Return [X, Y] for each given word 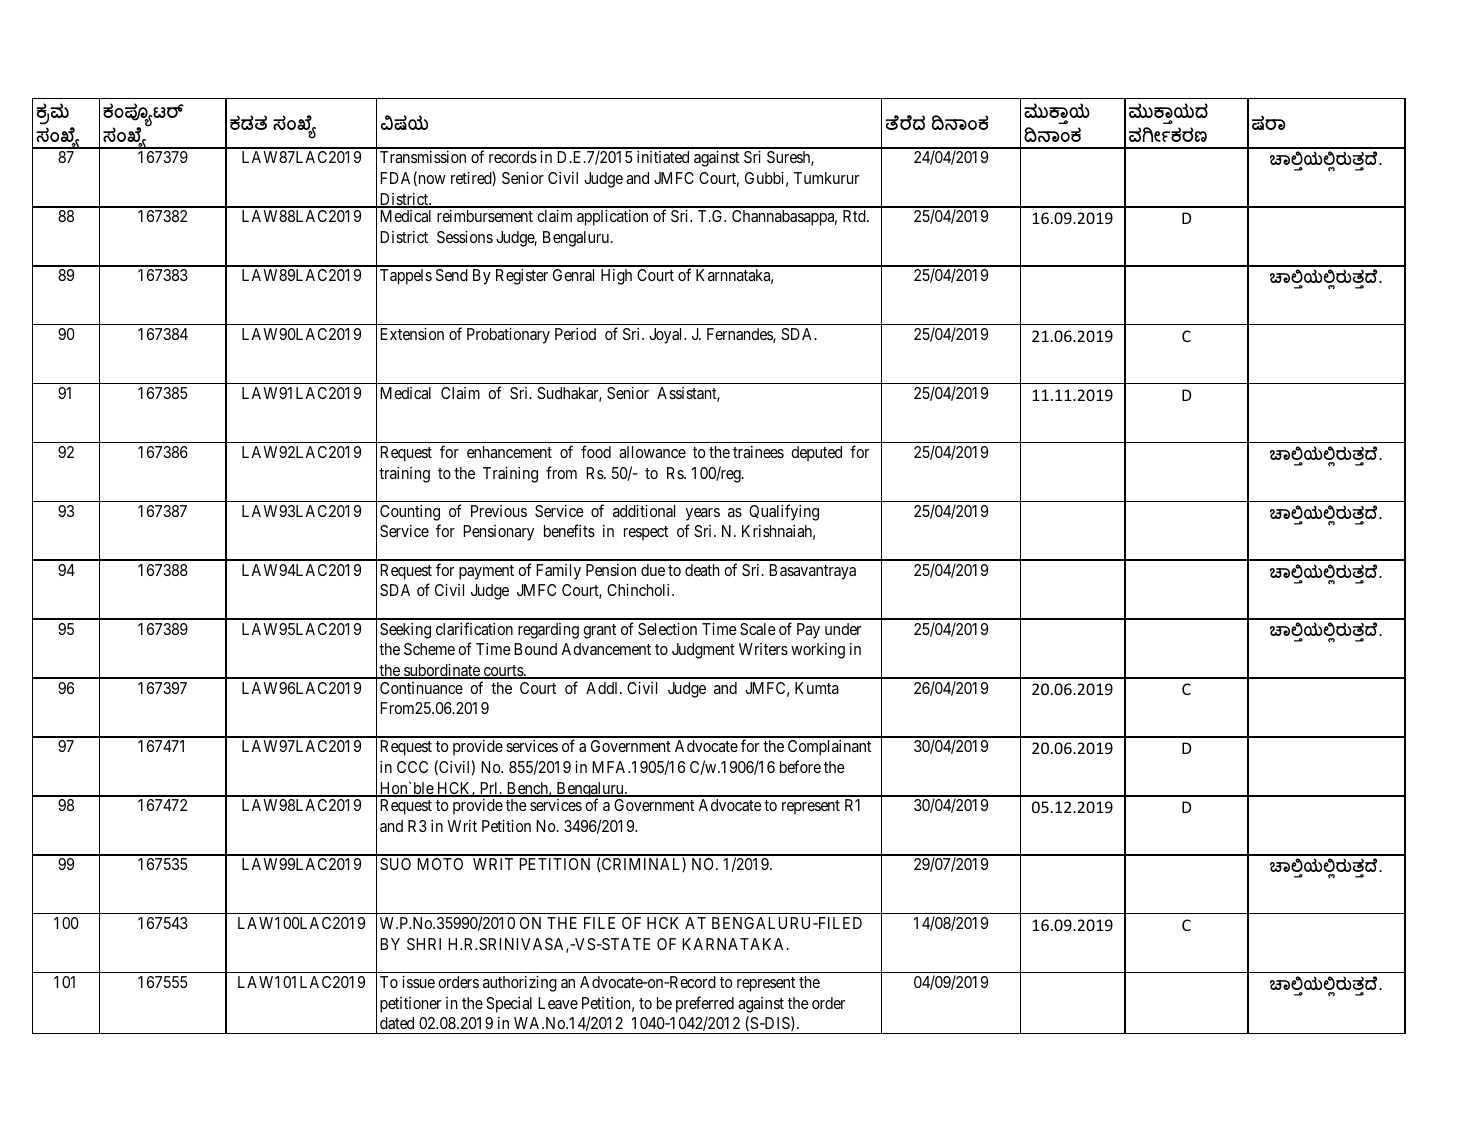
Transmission [423, 157]
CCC [412, 767]
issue [418, 982]
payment [486, 572]
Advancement [606, 649]
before [800, 766]
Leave [558, 1003]
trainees [758, 452]
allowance [652, 452]
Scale [758, 629]
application [612, 218]
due [653, 570]
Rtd [855, 216]
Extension [412, 334]
